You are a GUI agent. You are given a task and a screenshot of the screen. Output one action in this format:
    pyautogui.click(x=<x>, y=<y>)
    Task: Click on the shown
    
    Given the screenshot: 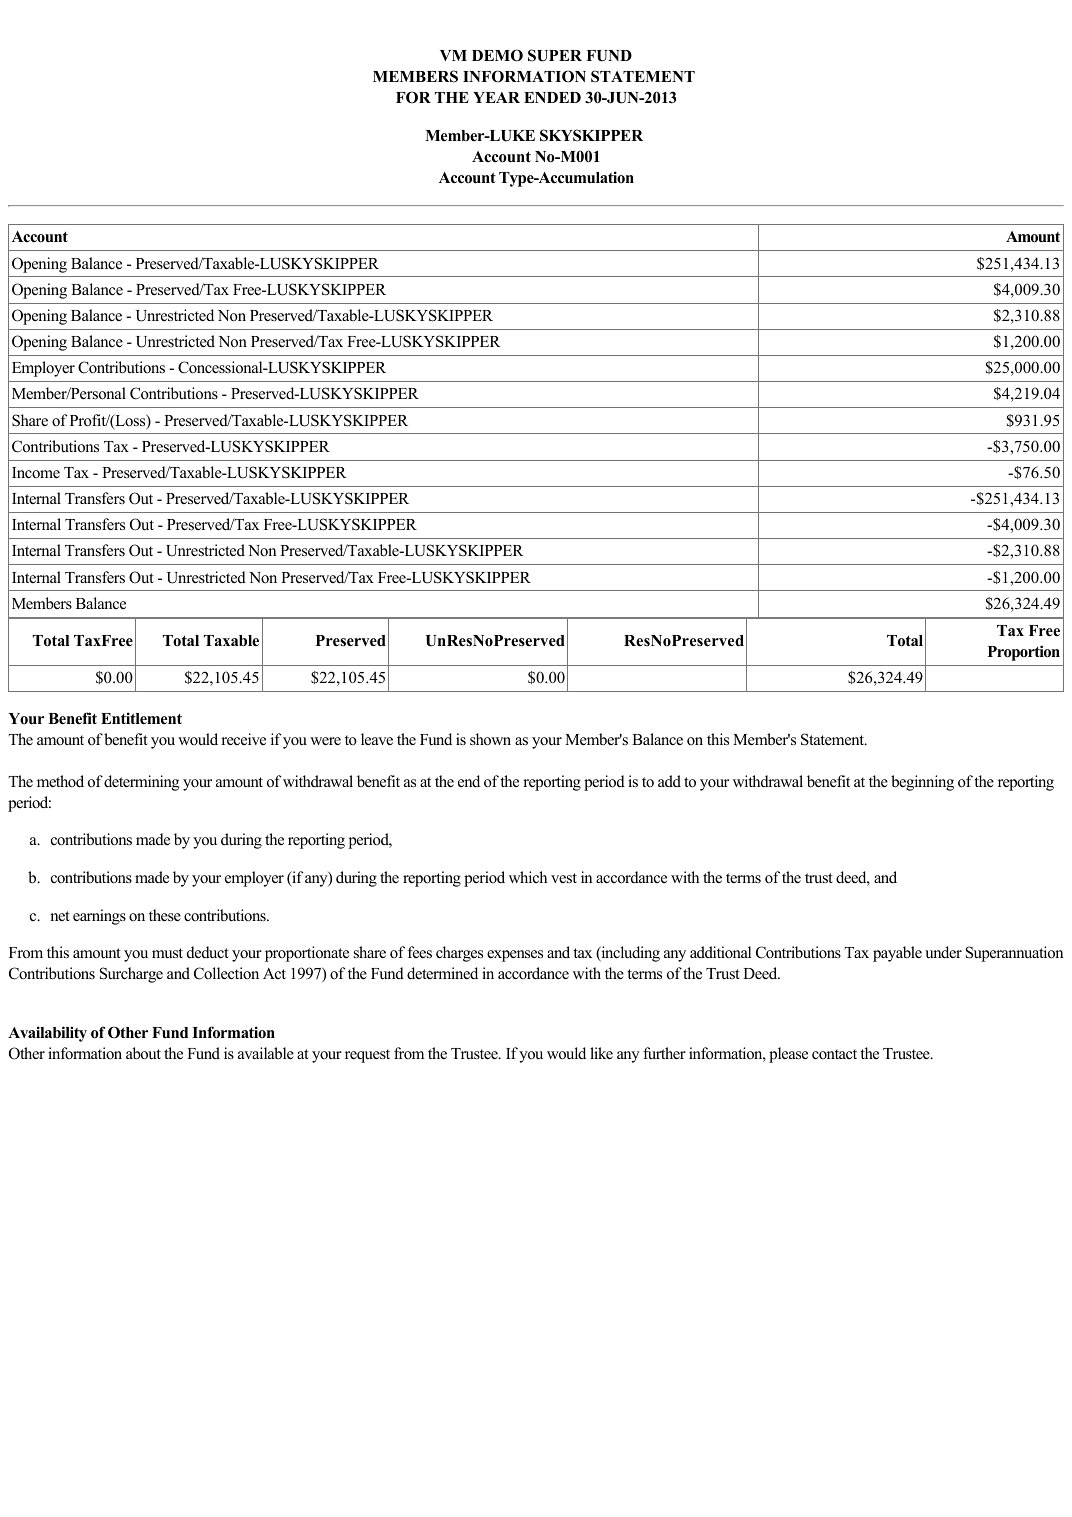 What is the action you would take?
    pyautogui.click(x=490, y=739)
